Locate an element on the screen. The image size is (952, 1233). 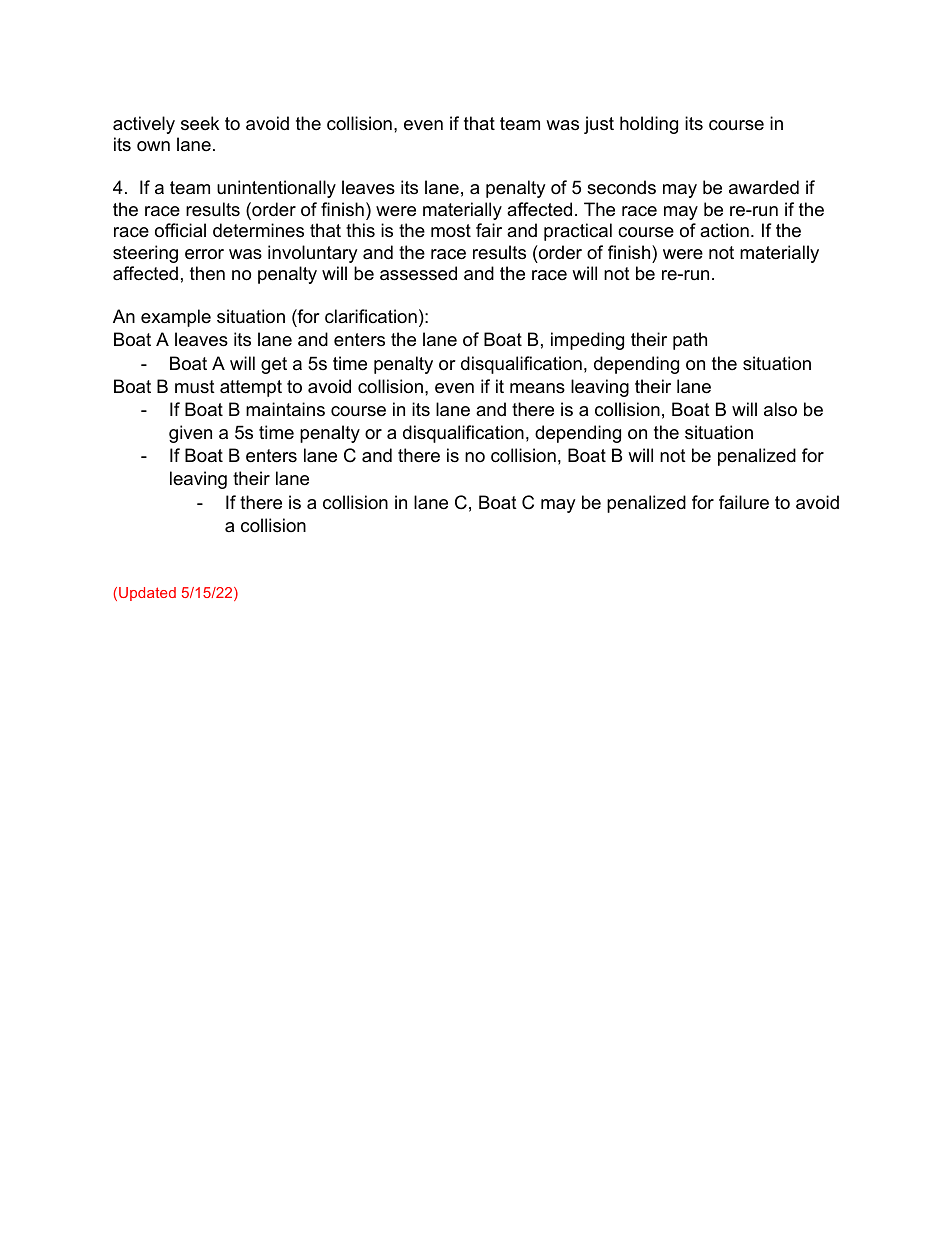
given is located at coordinates (190, 434).
